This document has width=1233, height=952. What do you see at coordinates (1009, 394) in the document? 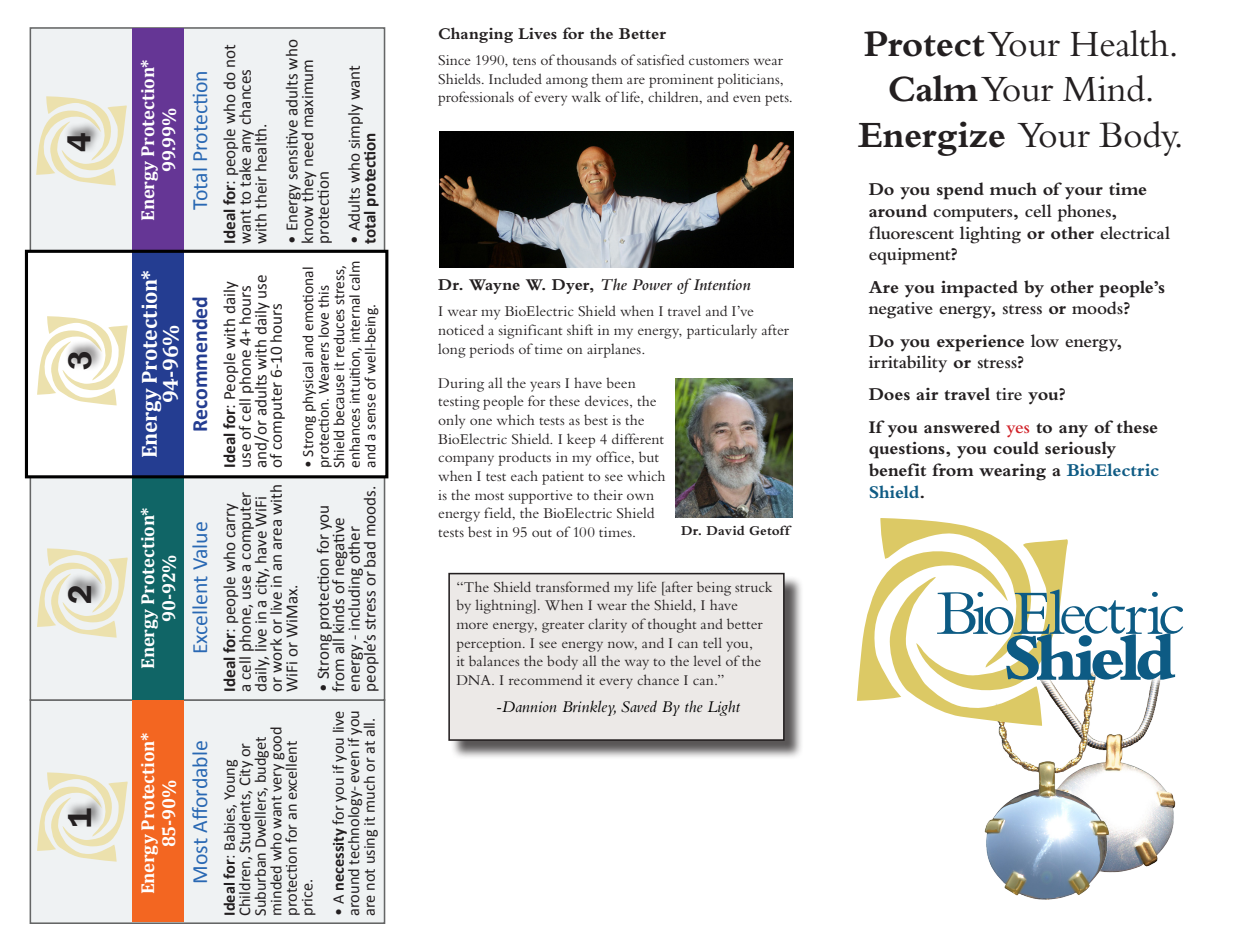
I see `tire` at bounding box center [1009, 394].
